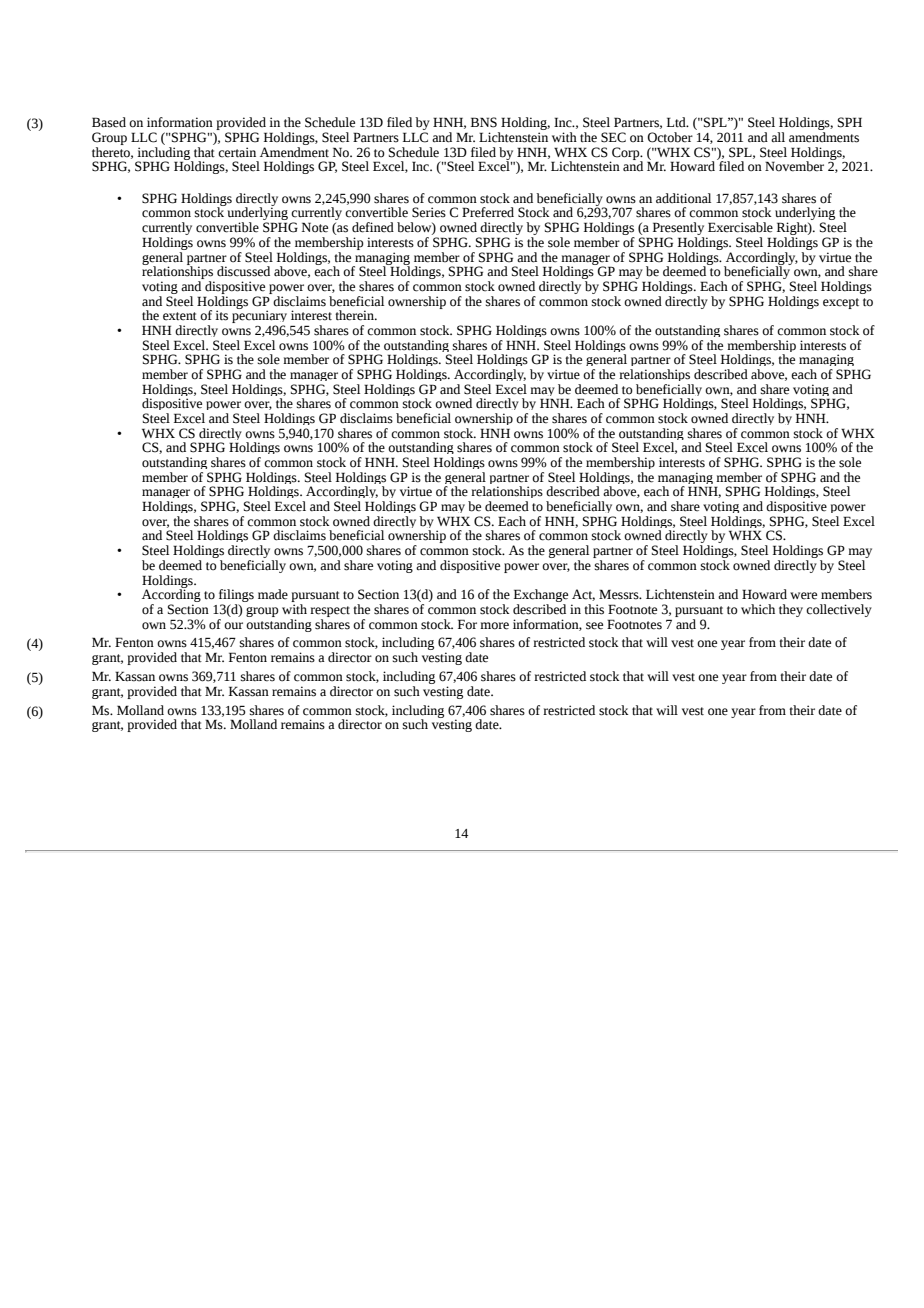  I want to click on were, so click(803, 596).
